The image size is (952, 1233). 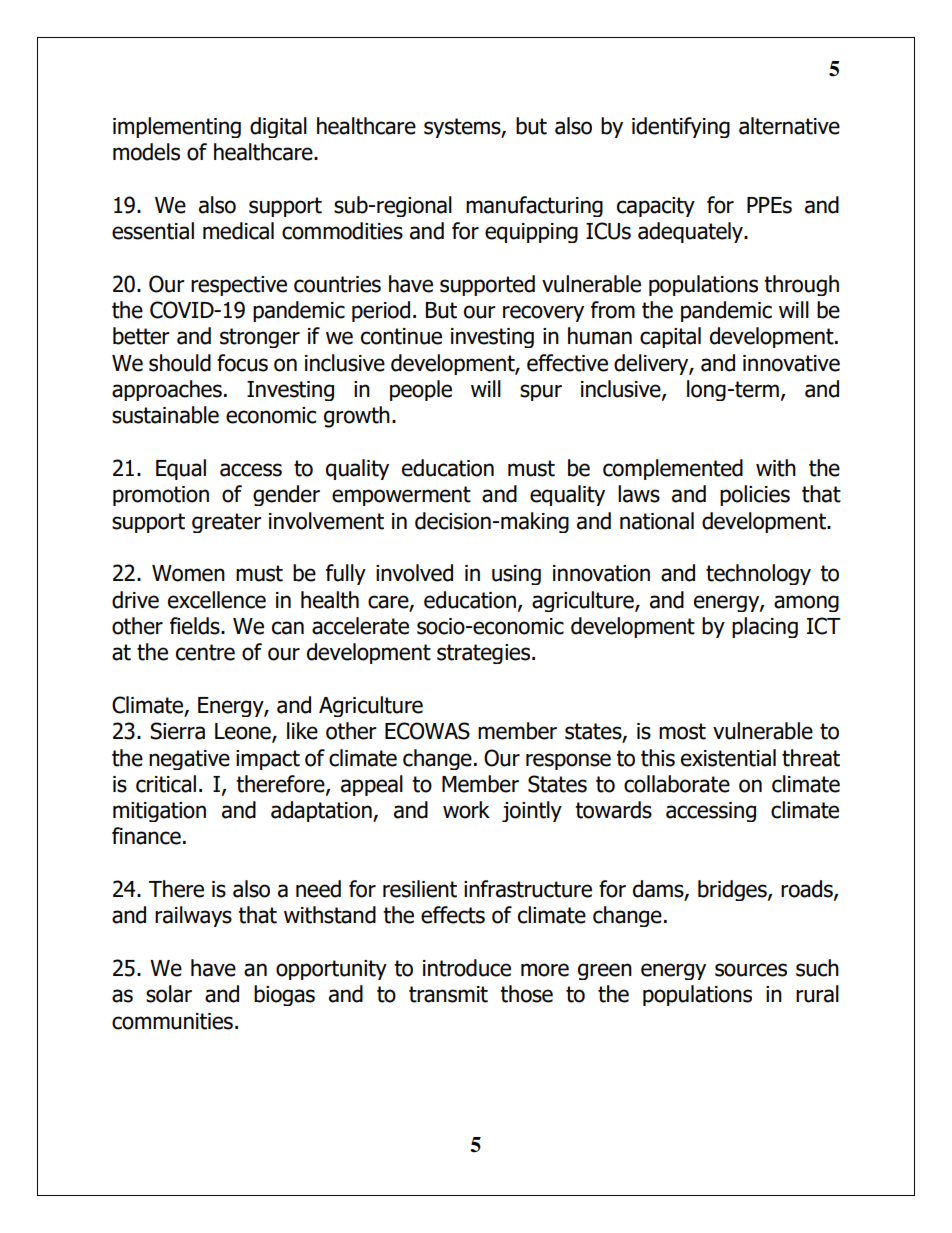 What do you see at coordinates (169, 994) in the screenshot?
I see `solar` at bounding box center [169, 994].
